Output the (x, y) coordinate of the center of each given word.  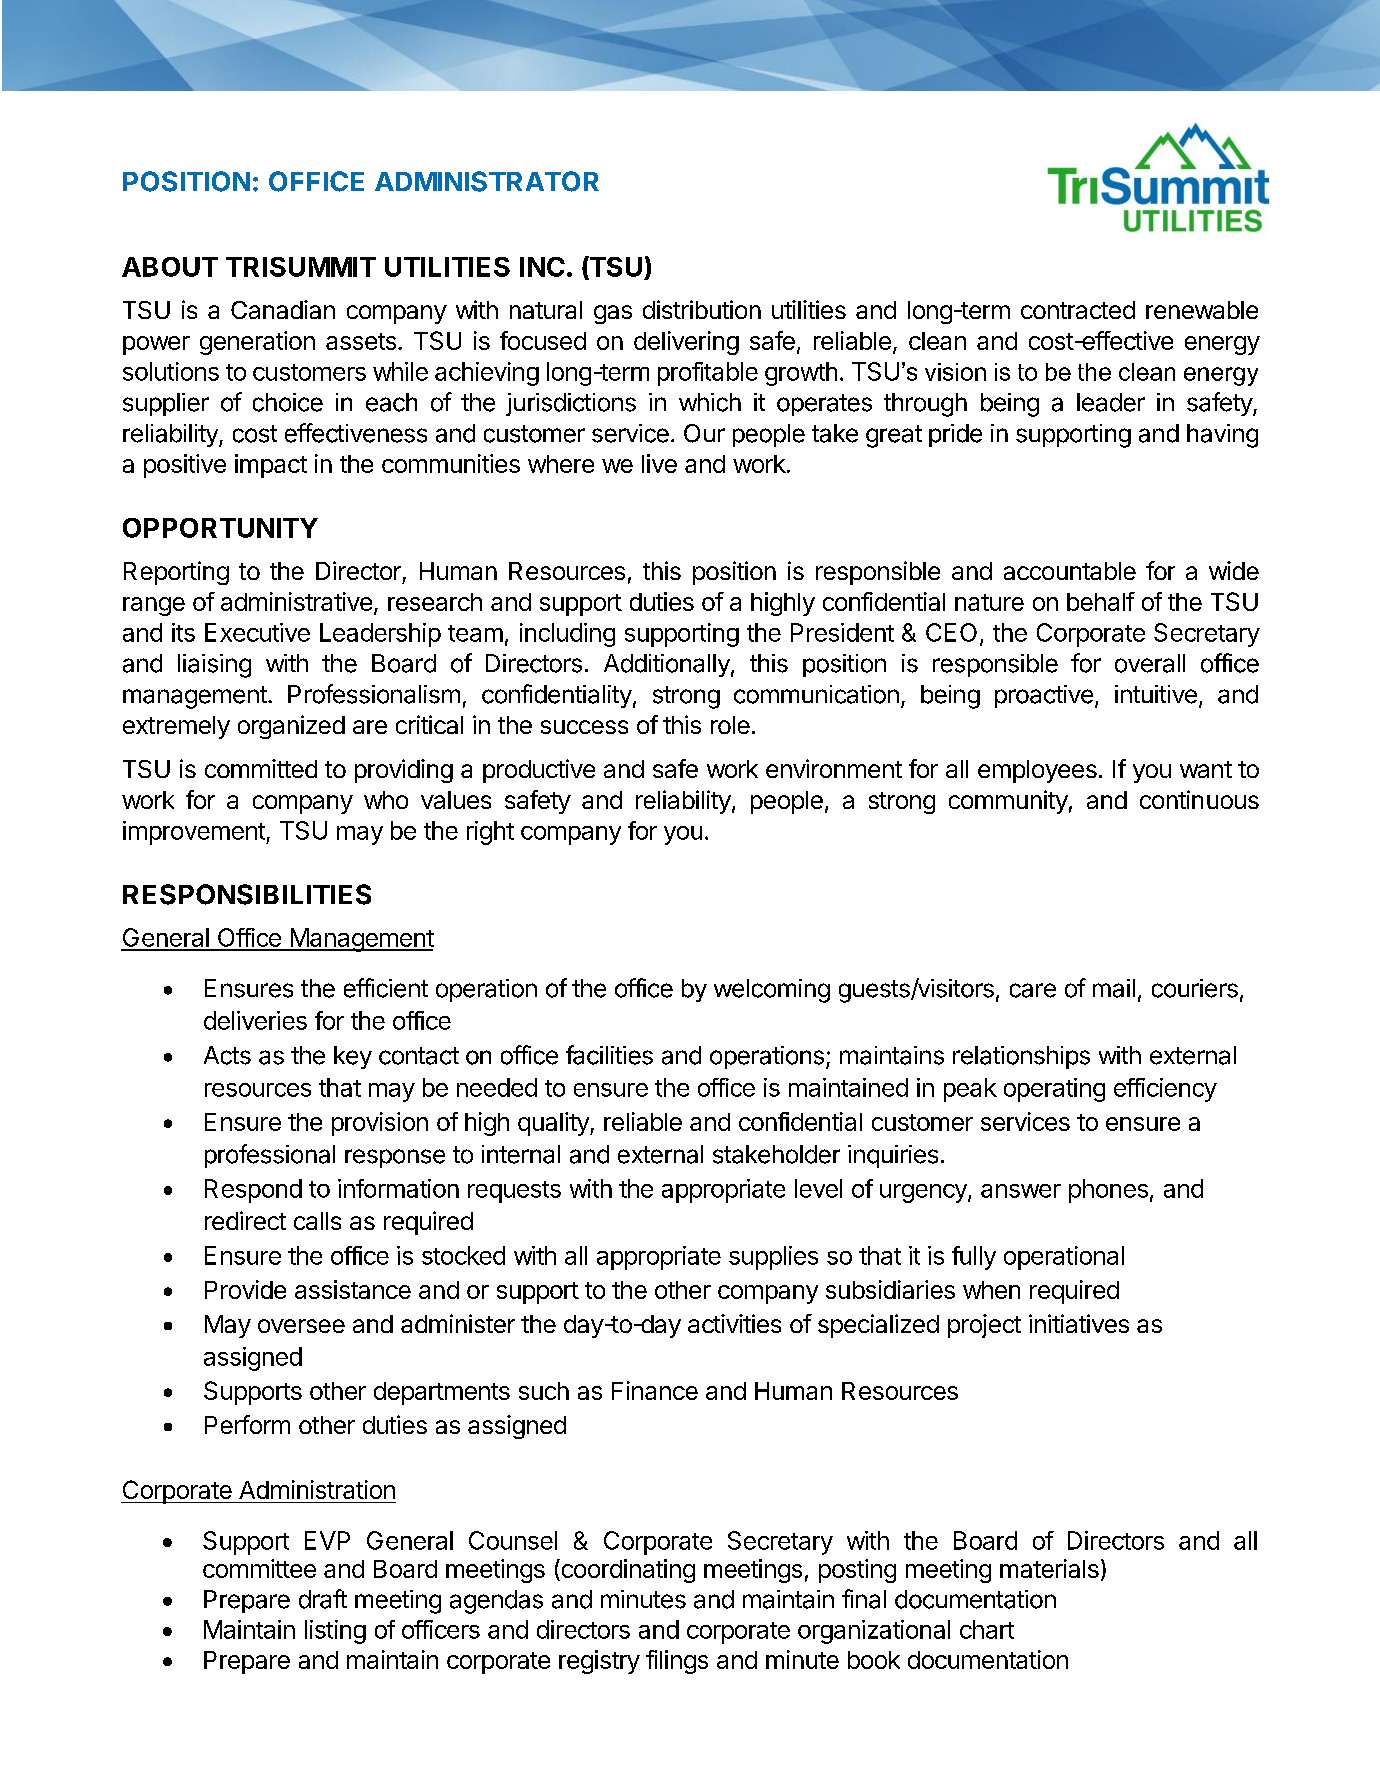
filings (677, 1662)
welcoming (772, 991)
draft (323, 1599)
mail (1114, 988)
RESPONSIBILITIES (247, 894)
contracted (1078, 310)
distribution (702, 309)
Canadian (283, 309)
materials (1049, 1568)
